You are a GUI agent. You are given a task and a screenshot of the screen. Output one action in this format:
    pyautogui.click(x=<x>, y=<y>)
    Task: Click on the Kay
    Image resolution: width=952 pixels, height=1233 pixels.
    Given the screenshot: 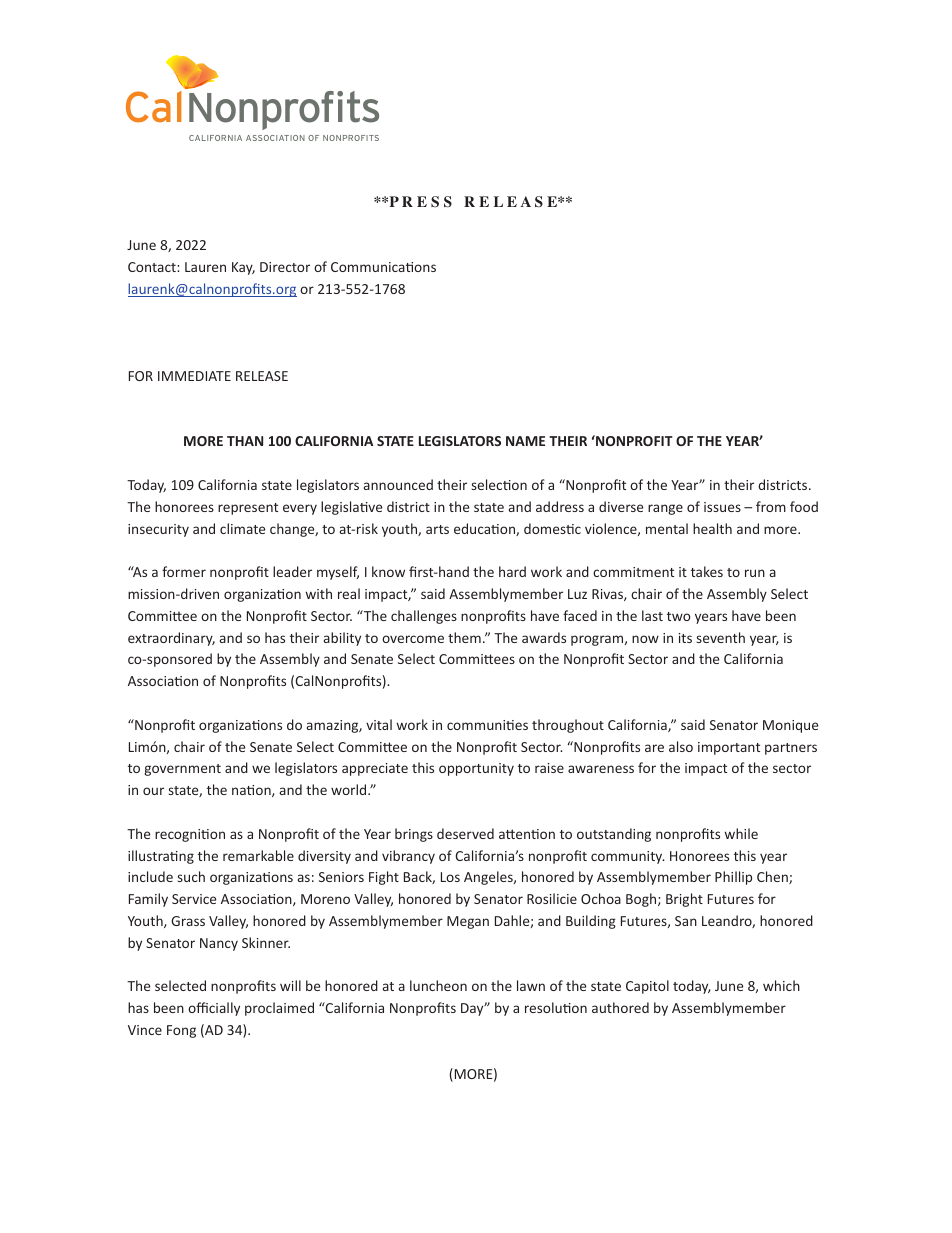 What is the action you would take?
    pyautogui.click(x=243, y=268)
